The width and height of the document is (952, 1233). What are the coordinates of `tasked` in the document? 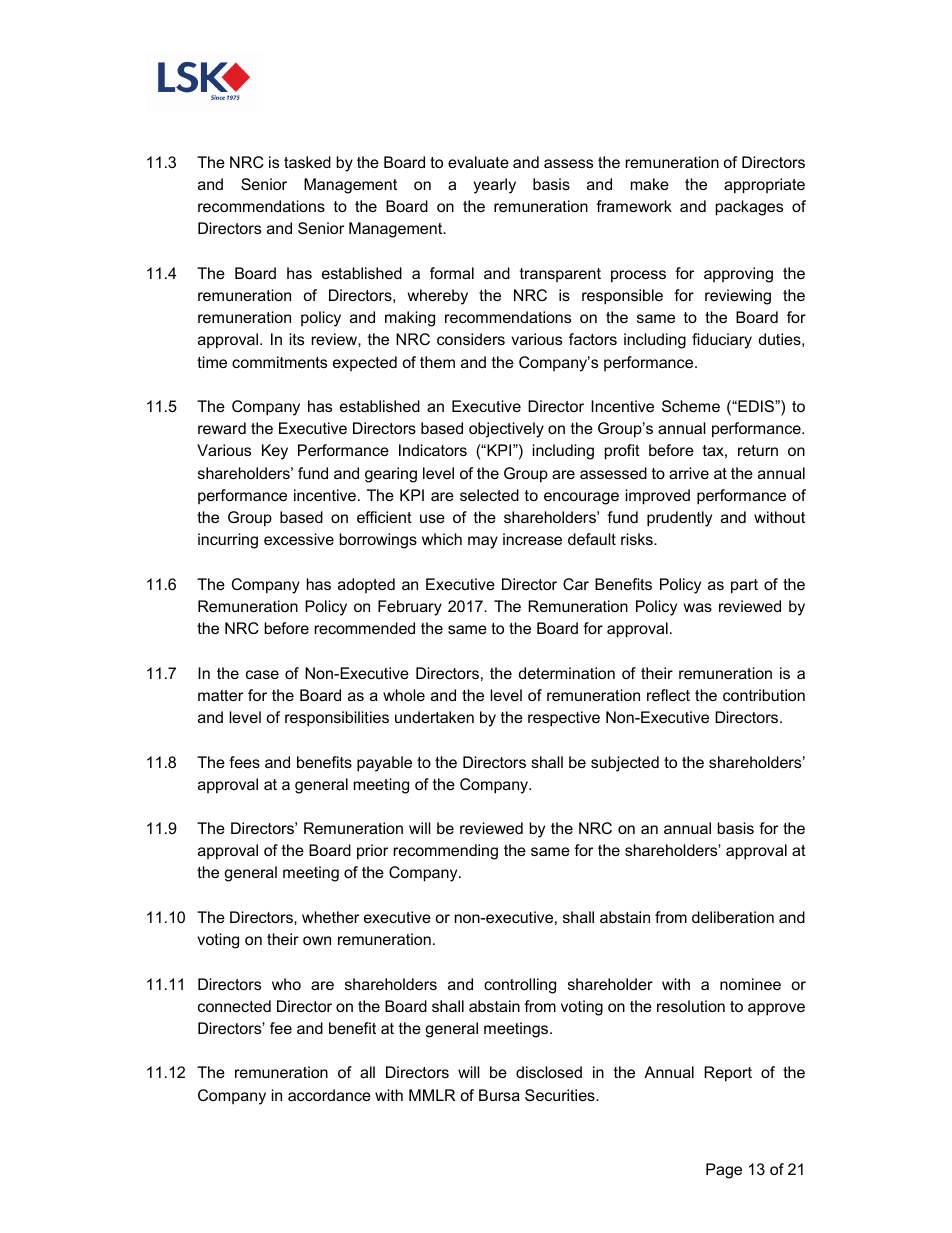 It's located at (307, 162).
